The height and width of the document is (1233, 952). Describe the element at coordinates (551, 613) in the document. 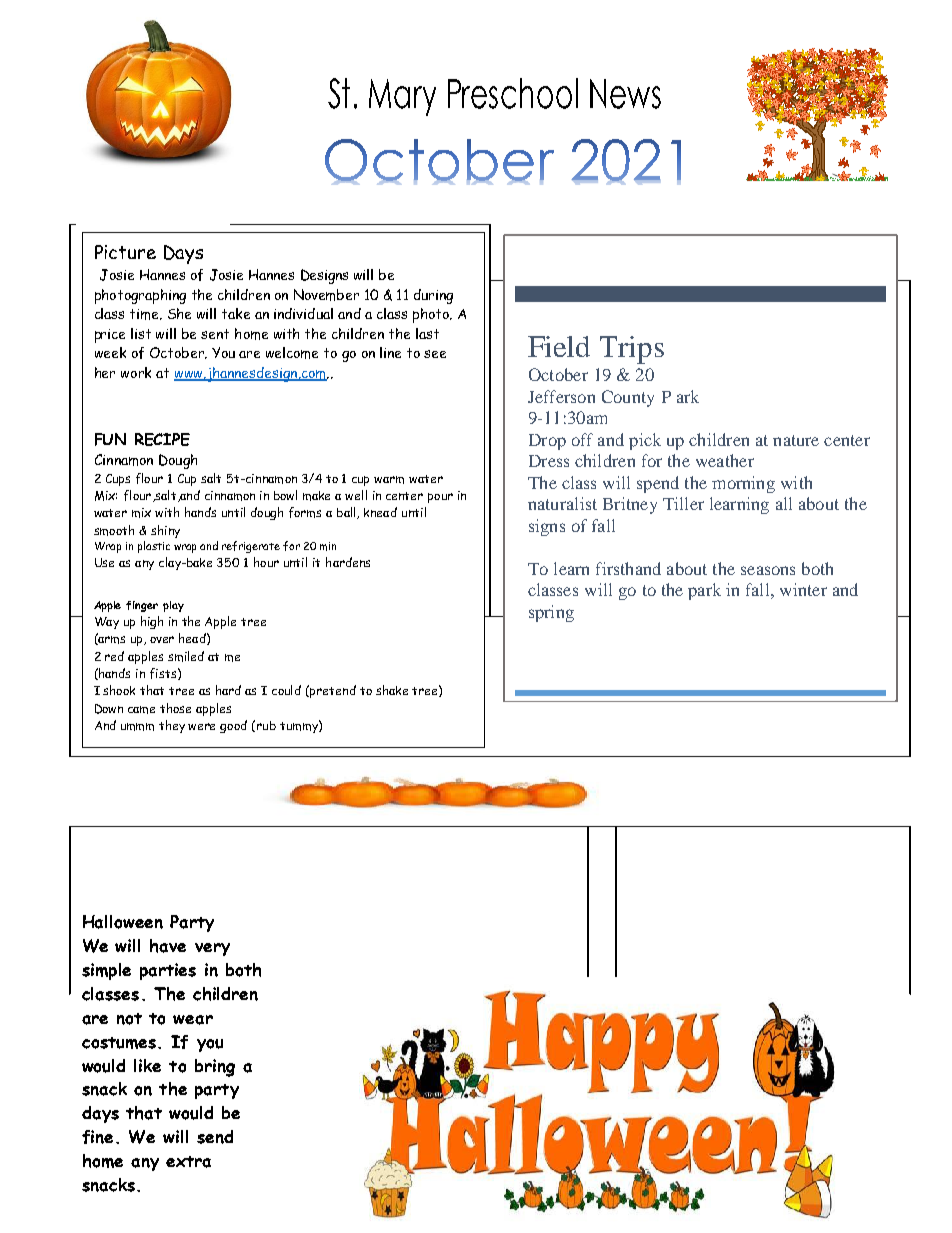

I see `spring` at that location.
